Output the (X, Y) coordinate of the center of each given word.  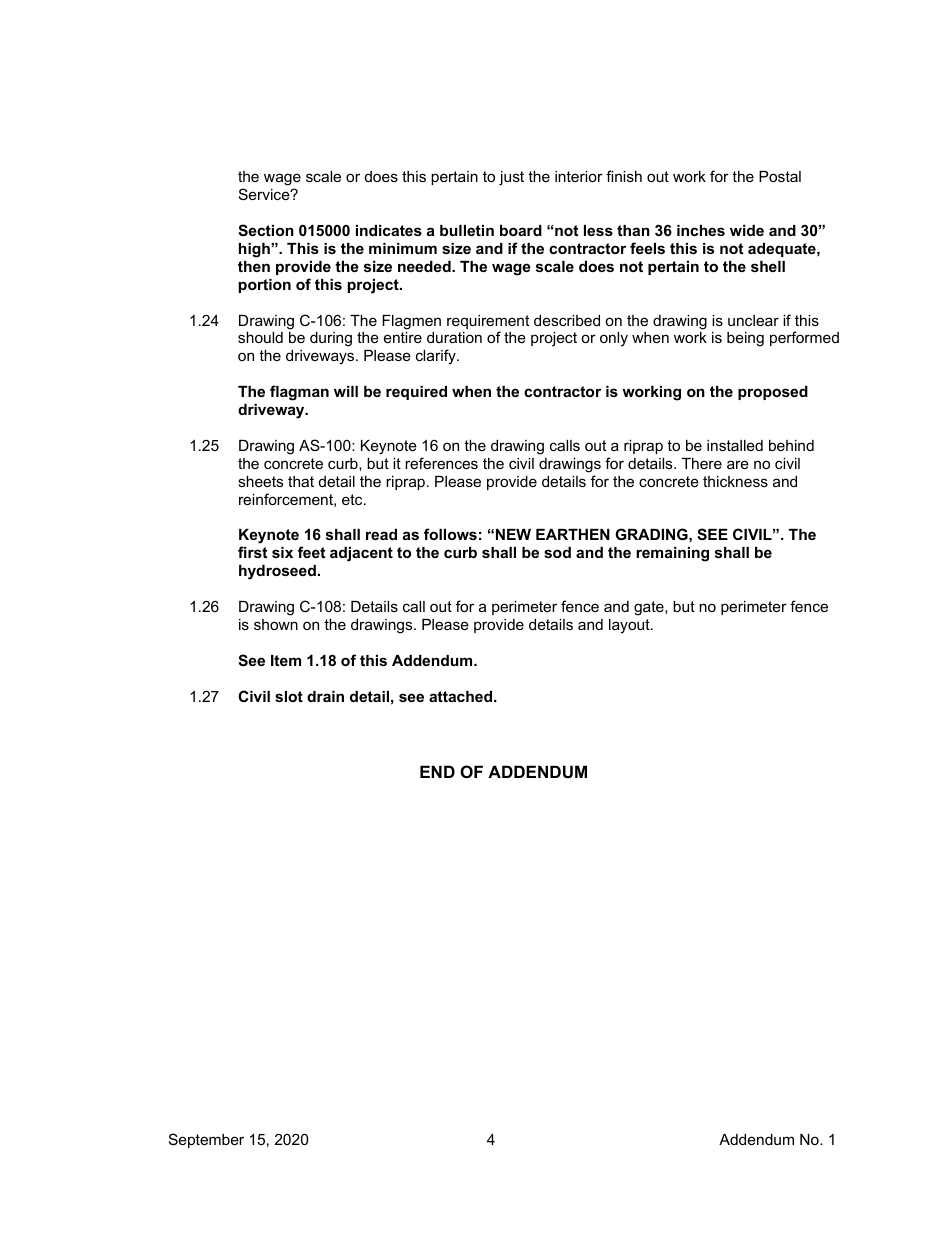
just (511, 178)
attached (462, 696)
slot (289, 696)
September (206, 1140)
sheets (260, 481)
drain (325, 696)
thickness (735, 481)
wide (747, 230)
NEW (513, 534)
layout (630, 626)
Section (266, 230)
